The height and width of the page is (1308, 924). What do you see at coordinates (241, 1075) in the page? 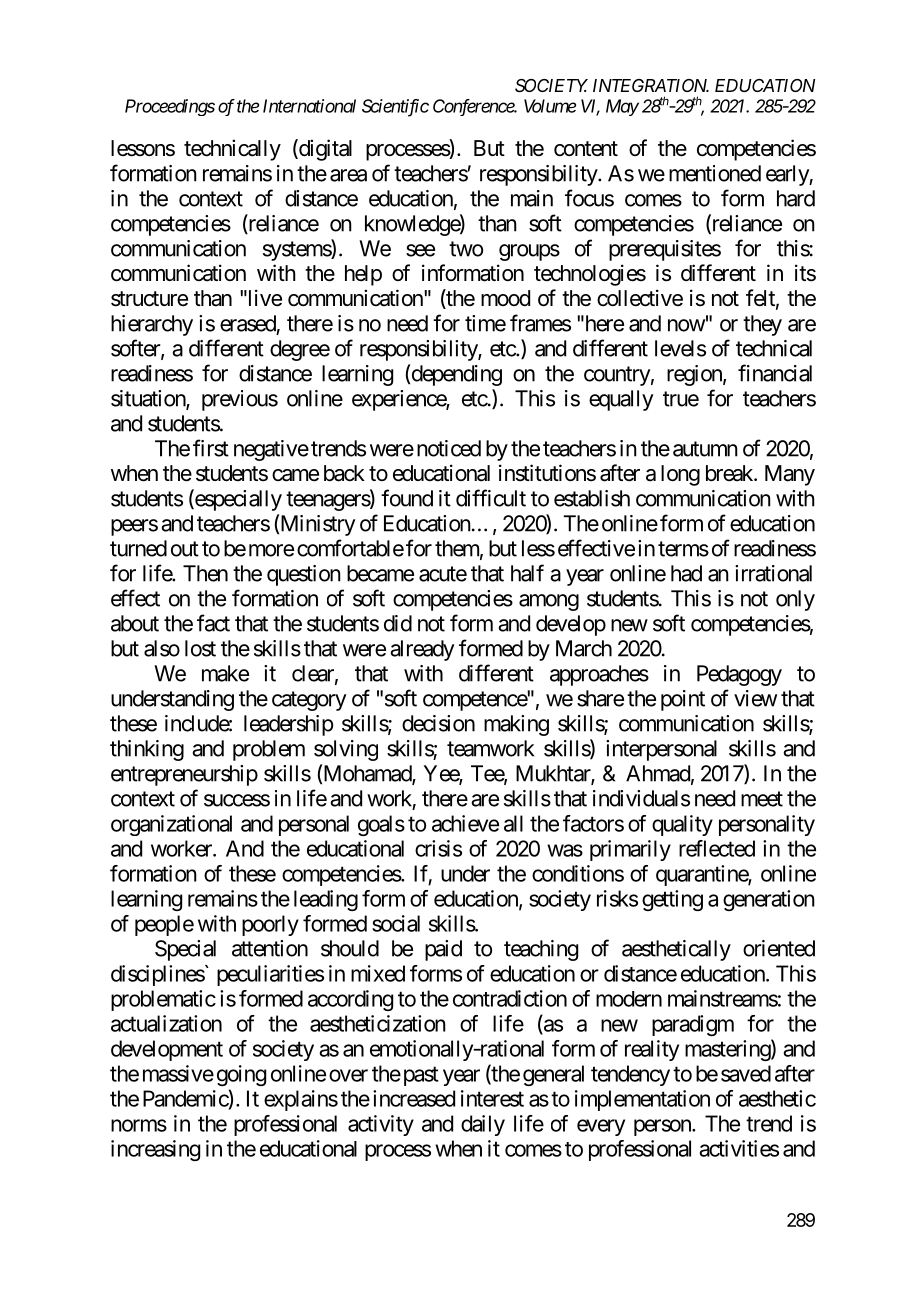
I see `going` at bounding box center [241, 1075].
